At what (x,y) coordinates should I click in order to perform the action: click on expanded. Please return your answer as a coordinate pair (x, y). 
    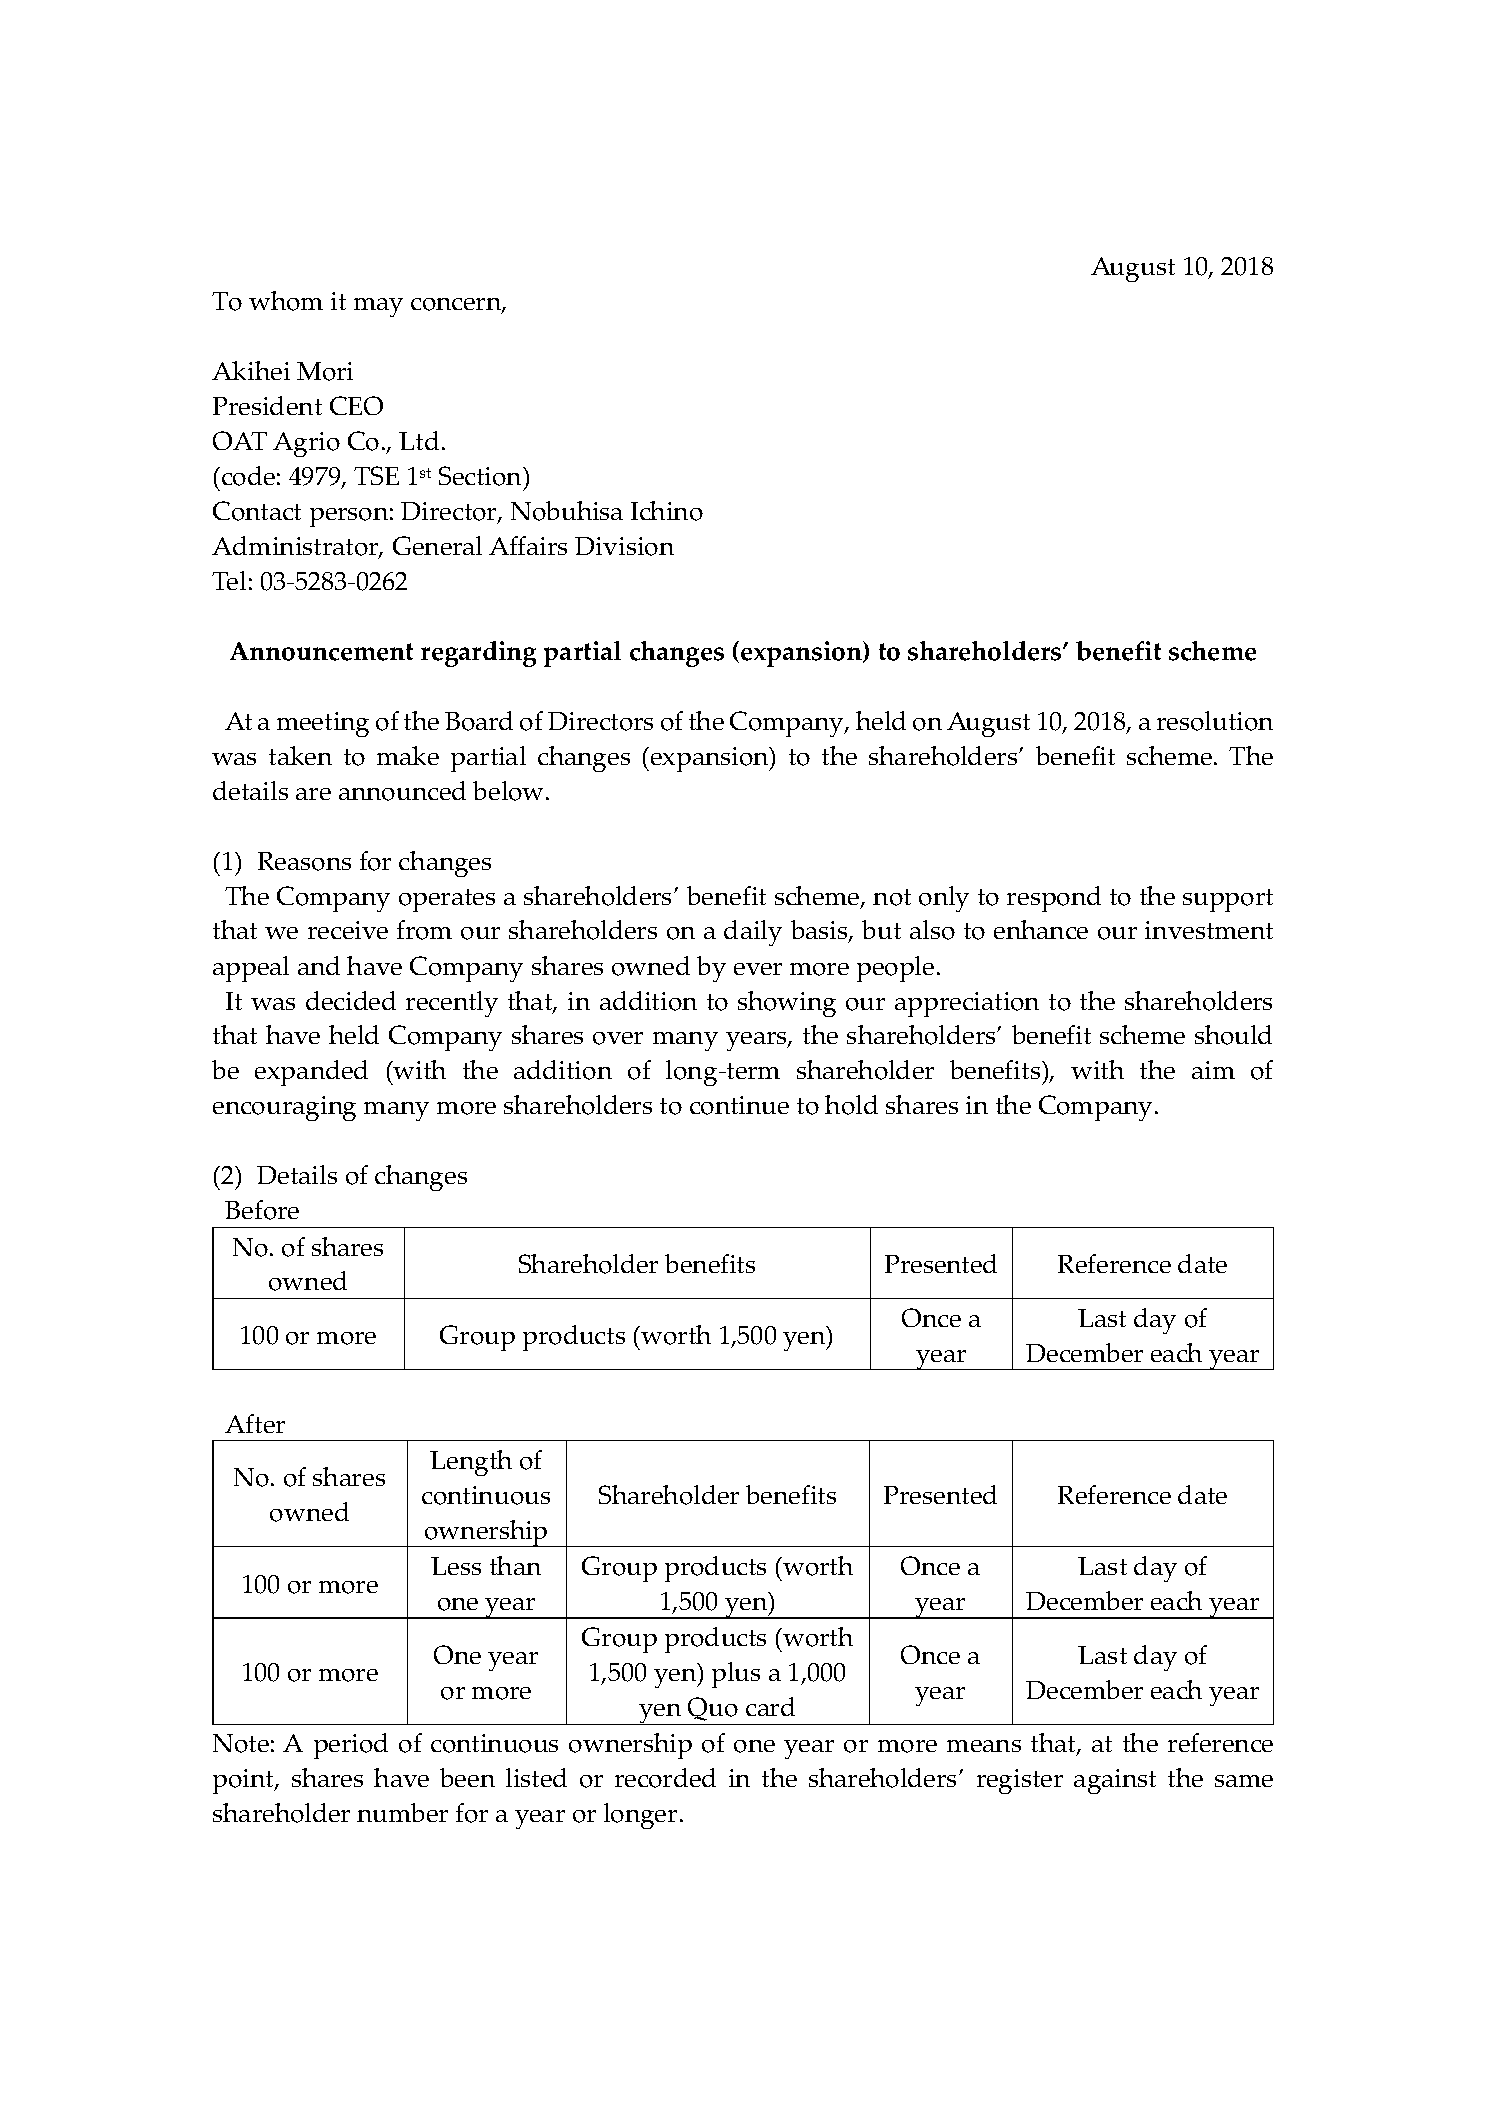
    Looking at the image, I should click on (311, 1073).
